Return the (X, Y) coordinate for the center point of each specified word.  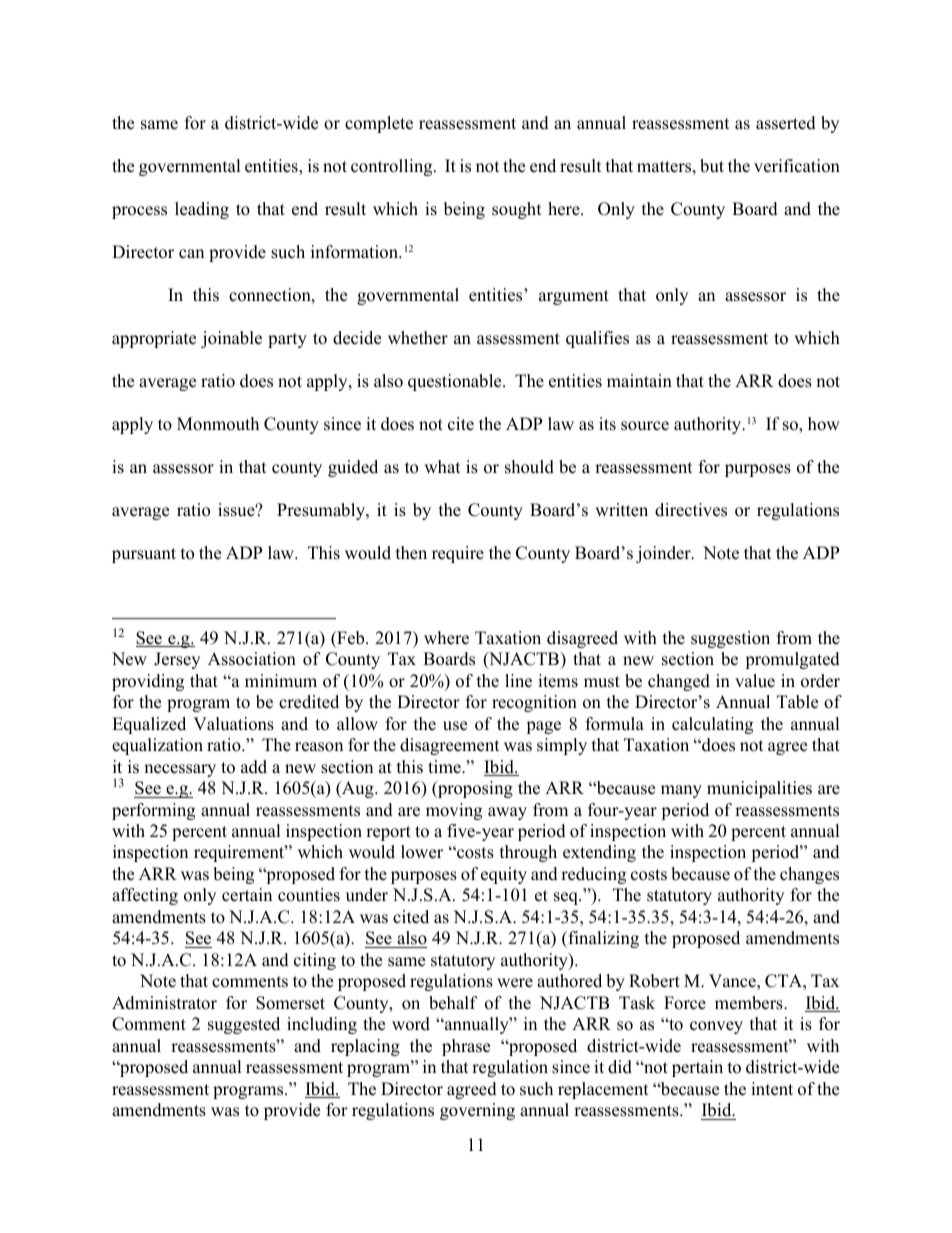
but (712, 166)
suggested (244, 1025)
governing (477, 1111)
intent (772, 1089)
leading (202, 210)
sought (517, 210)
